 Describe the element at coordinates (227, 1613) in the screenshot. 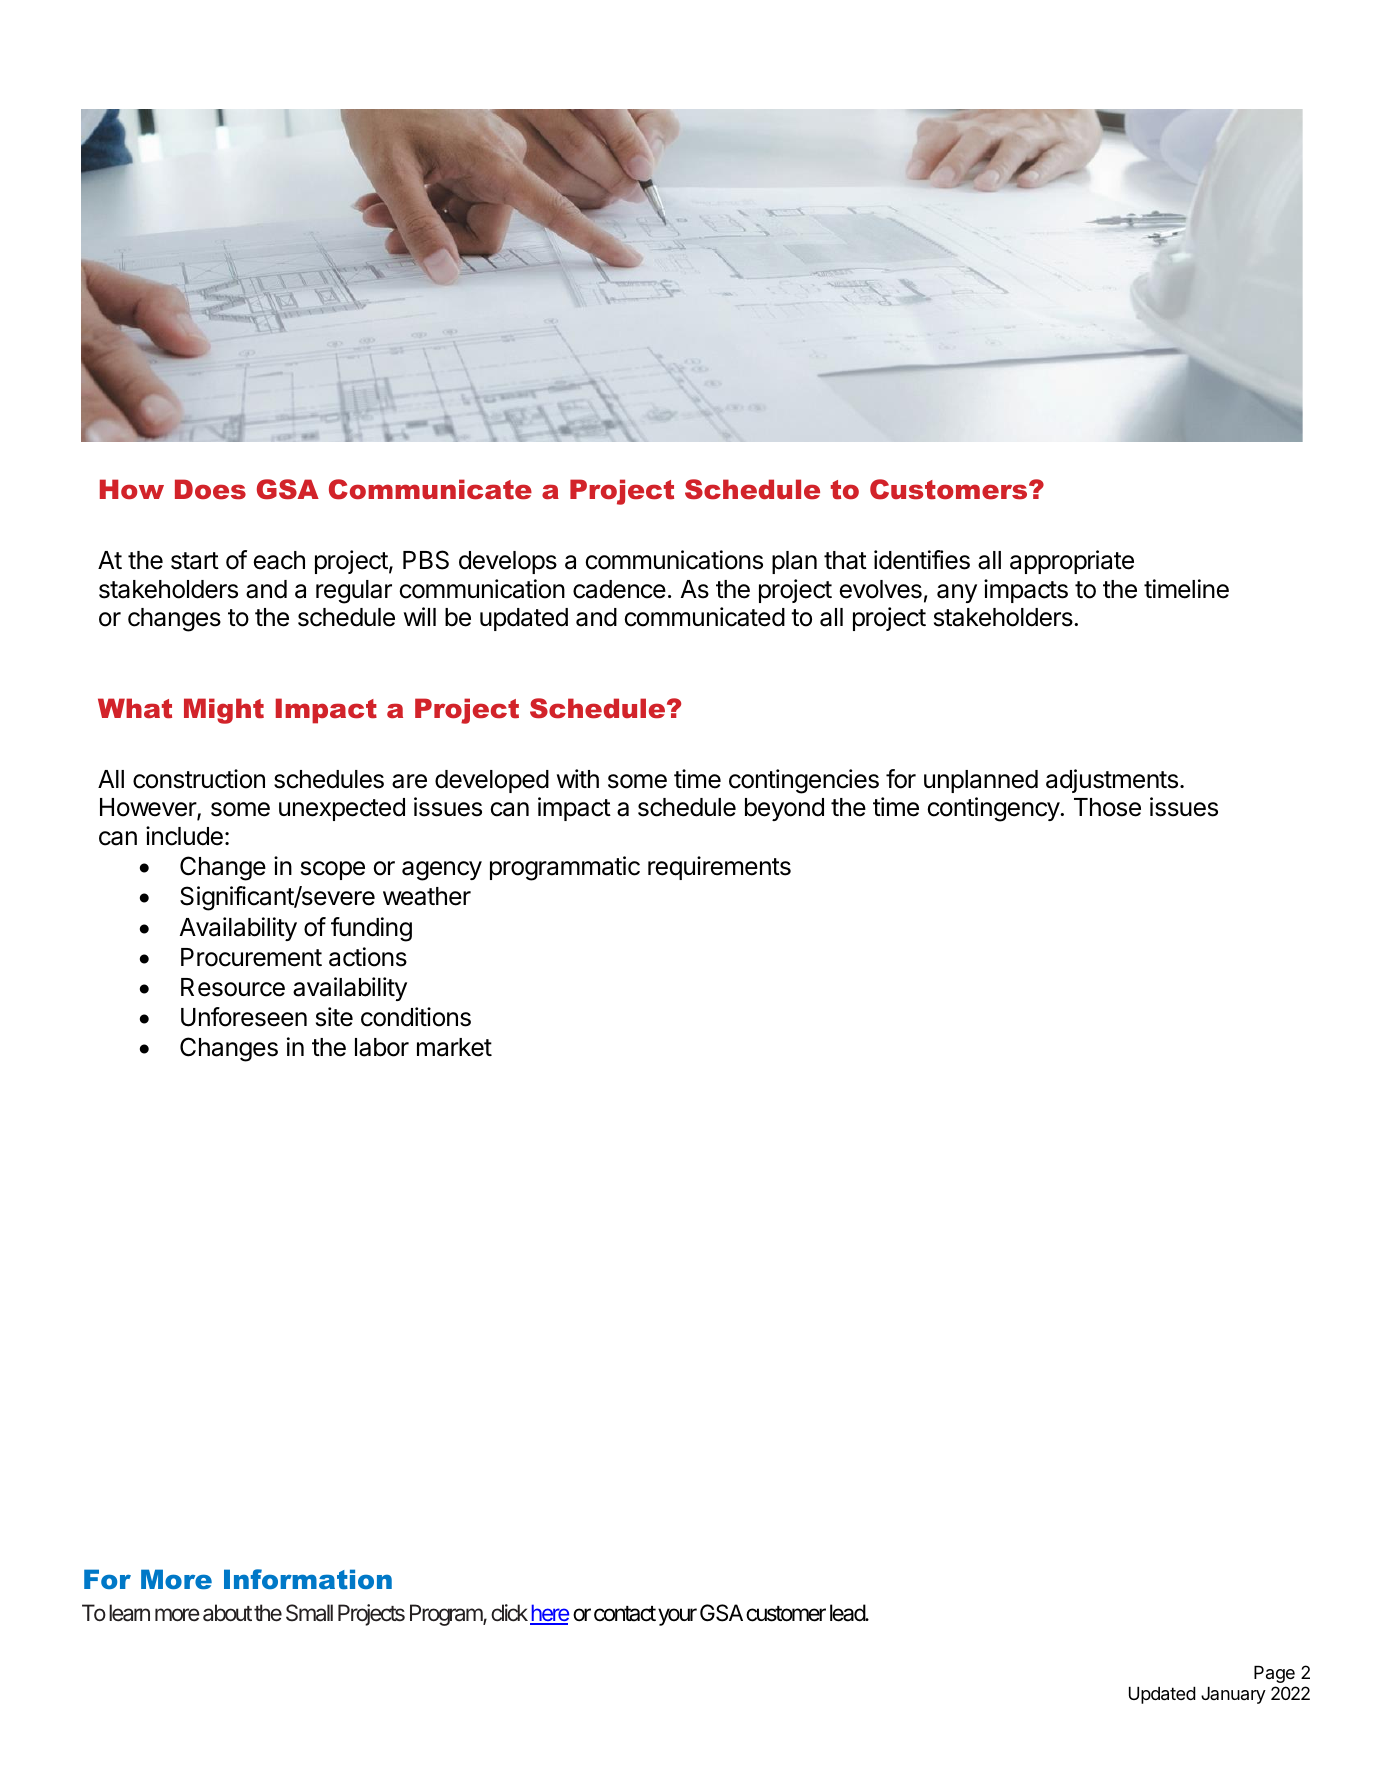

I see `about` at that location.
